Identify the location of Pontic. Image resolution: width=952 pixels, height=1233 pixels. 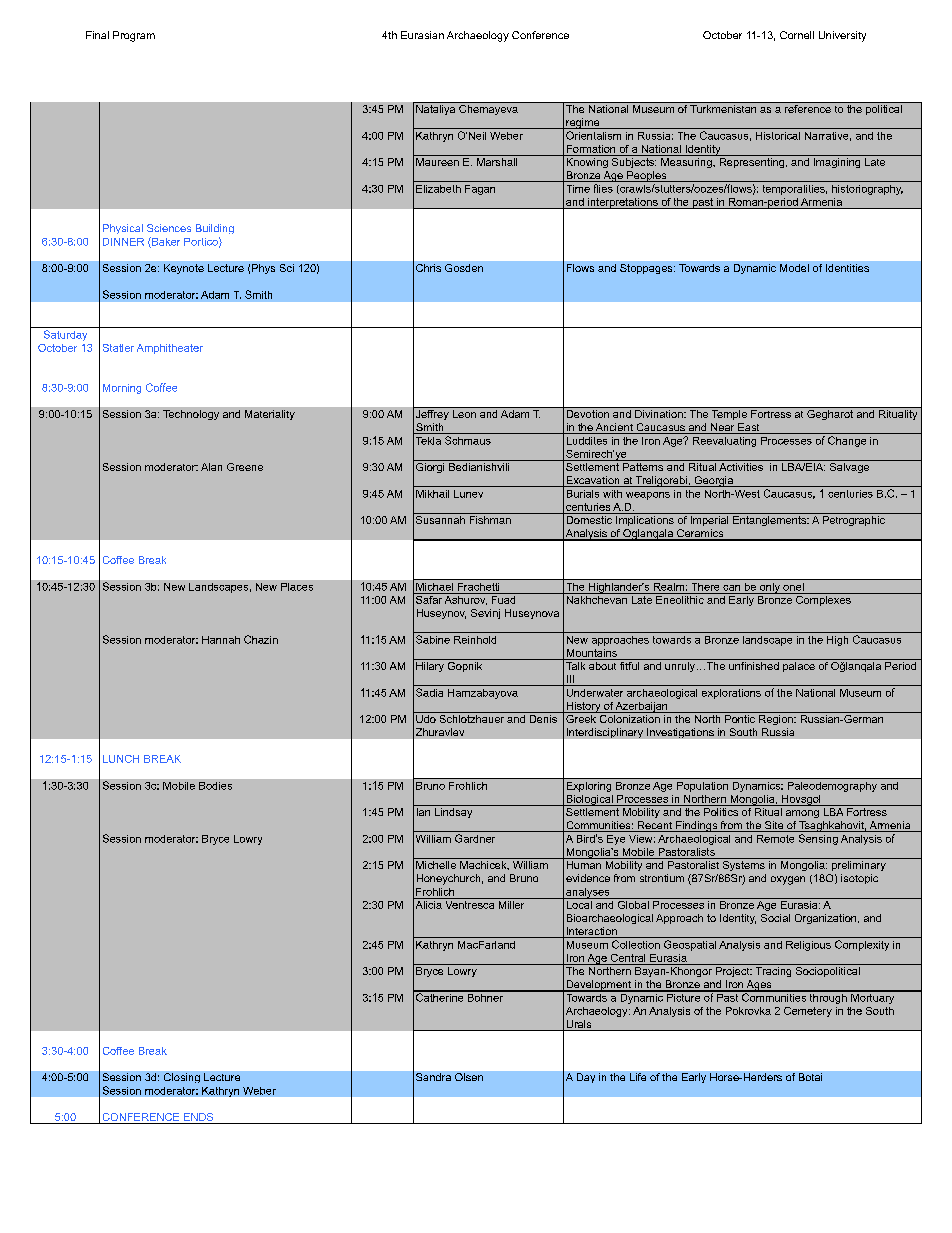
(740, 719).
